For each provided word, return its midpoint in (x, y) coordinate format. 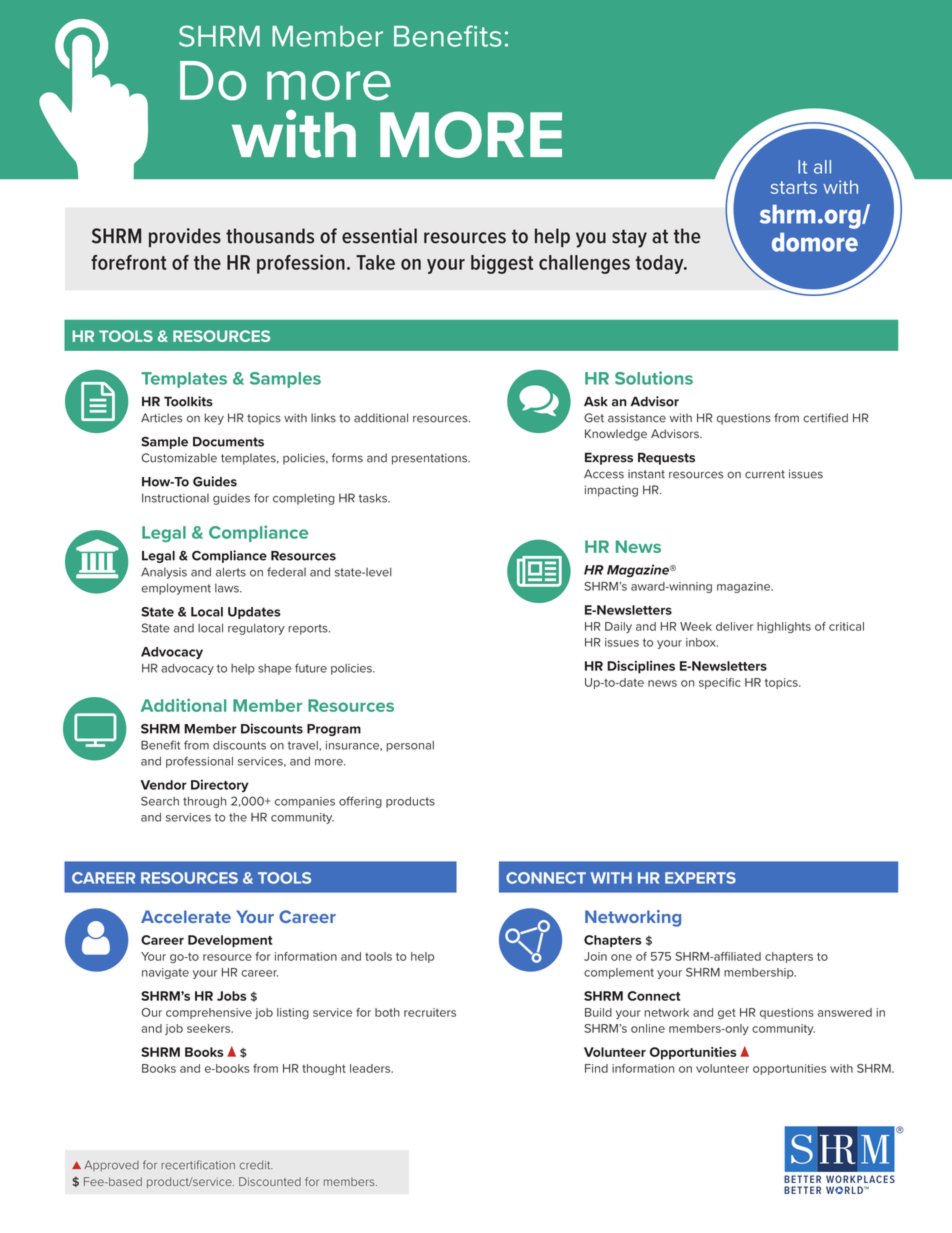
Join (595, 956)
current (765, 474)
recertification (198, 1165)
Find (596, 1068)
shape (274, 669)
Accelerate (186, 916)
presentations (431, 459)
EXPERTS (700, 878)
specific (720, 683)
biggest (502, 264)
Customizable (179, 458)
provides (185, 237)
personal (410, 746)
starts (794, 187)
